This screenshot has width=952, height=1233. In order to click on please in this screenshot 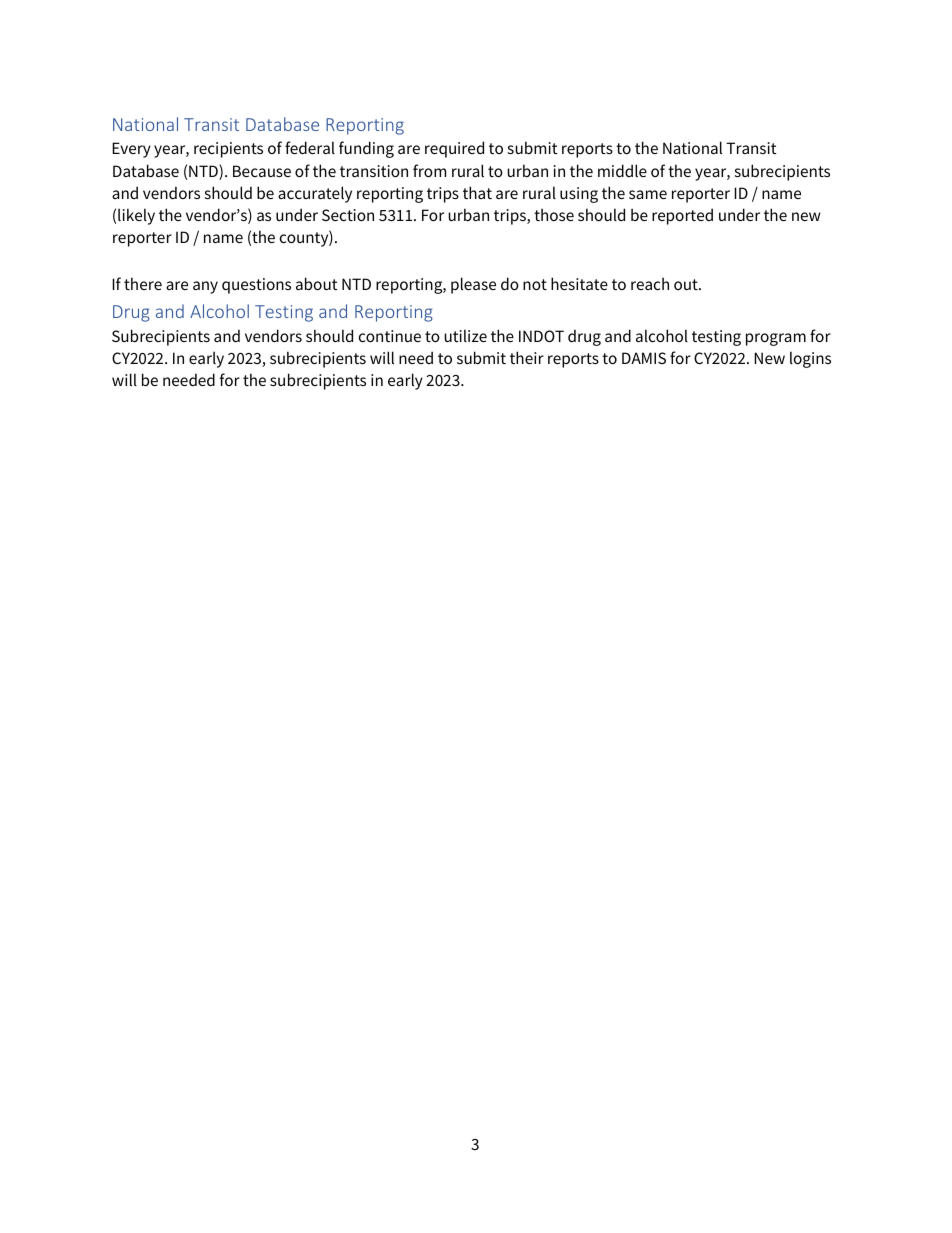, I will do `click(473, 285)`.
